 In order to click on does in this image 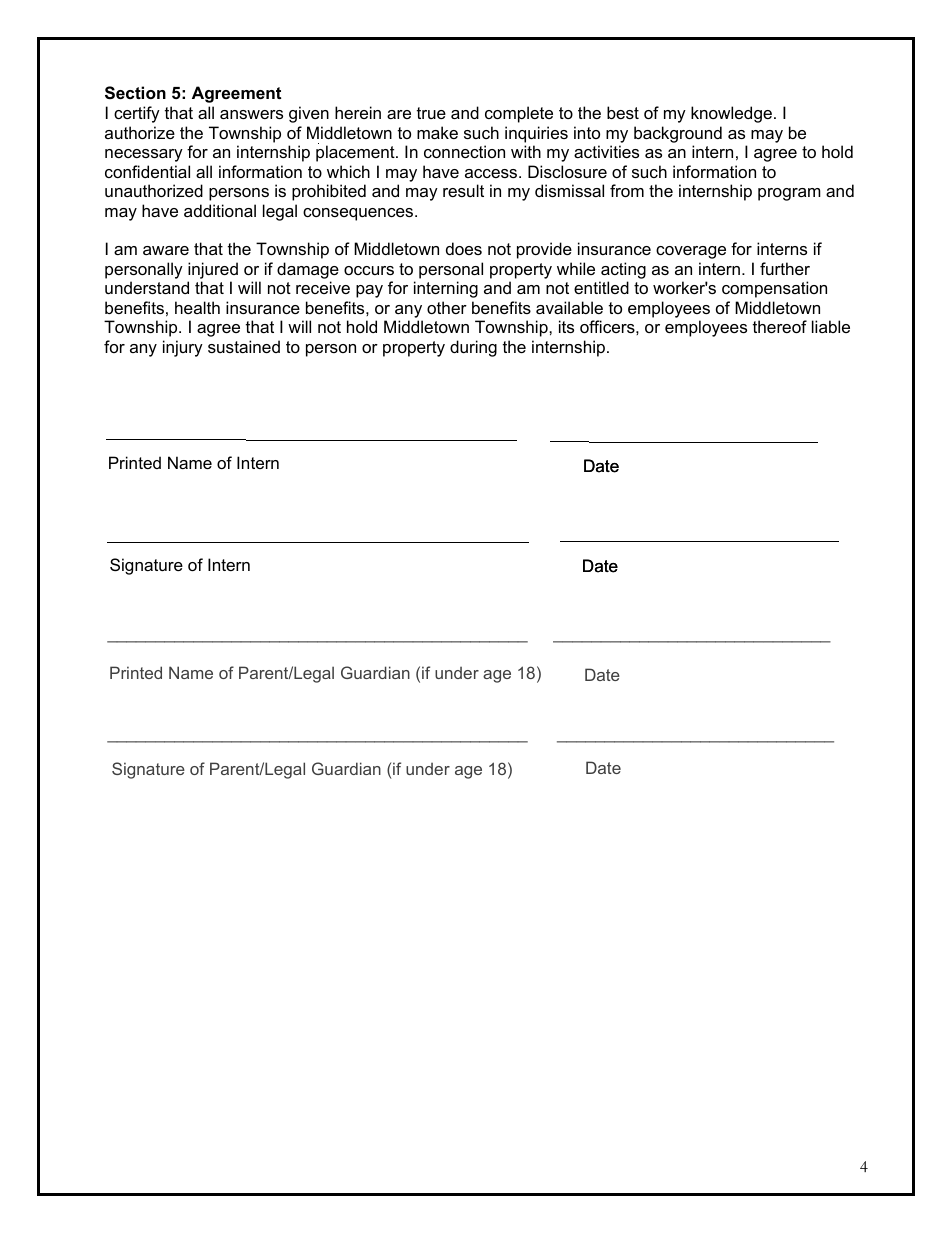, I will do `click(464, 248)`.
